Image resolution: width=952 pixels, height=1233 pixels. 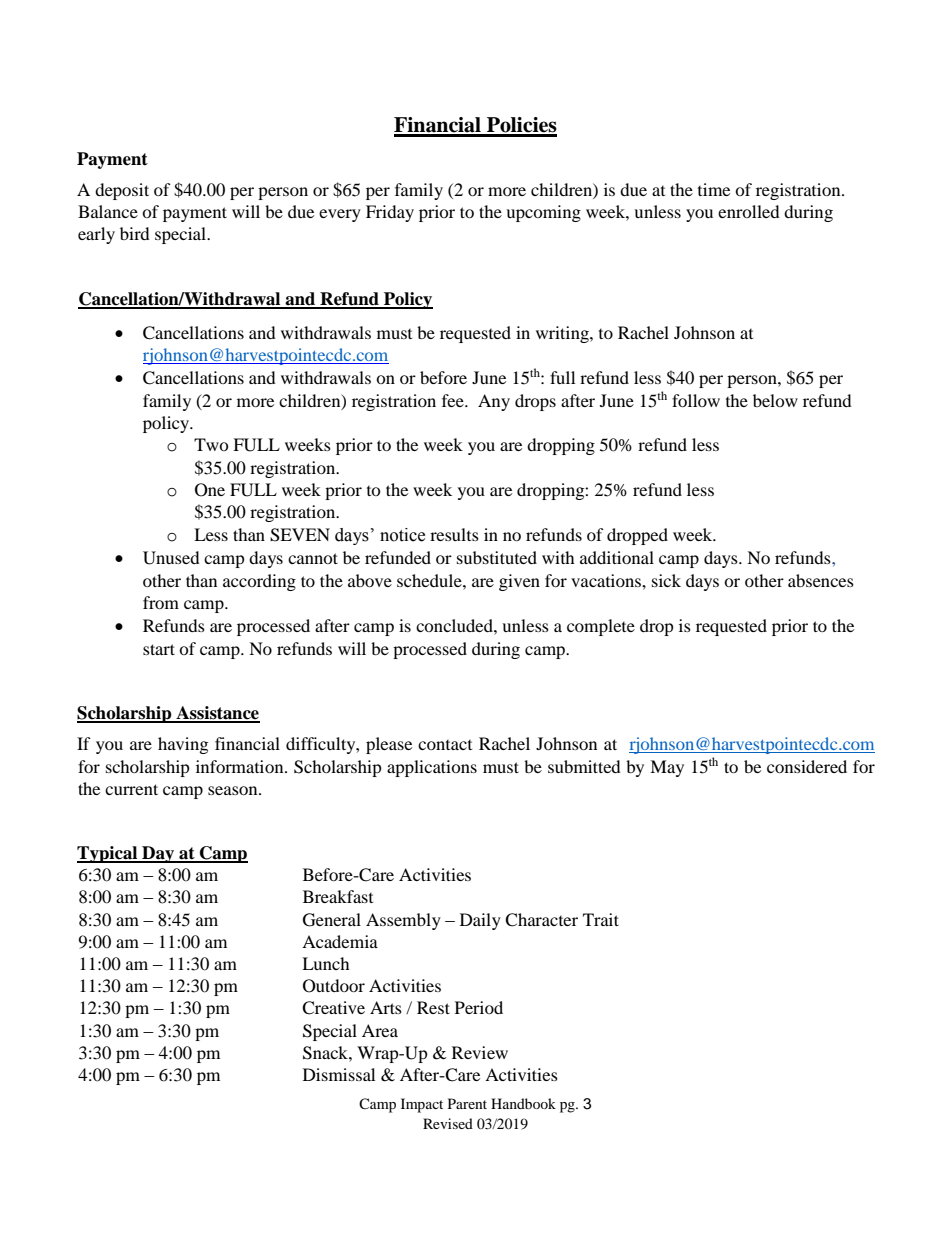 What do you see at coordinates (445, 745) in the image?
I see `contact` at bounding box center [445, 745].
